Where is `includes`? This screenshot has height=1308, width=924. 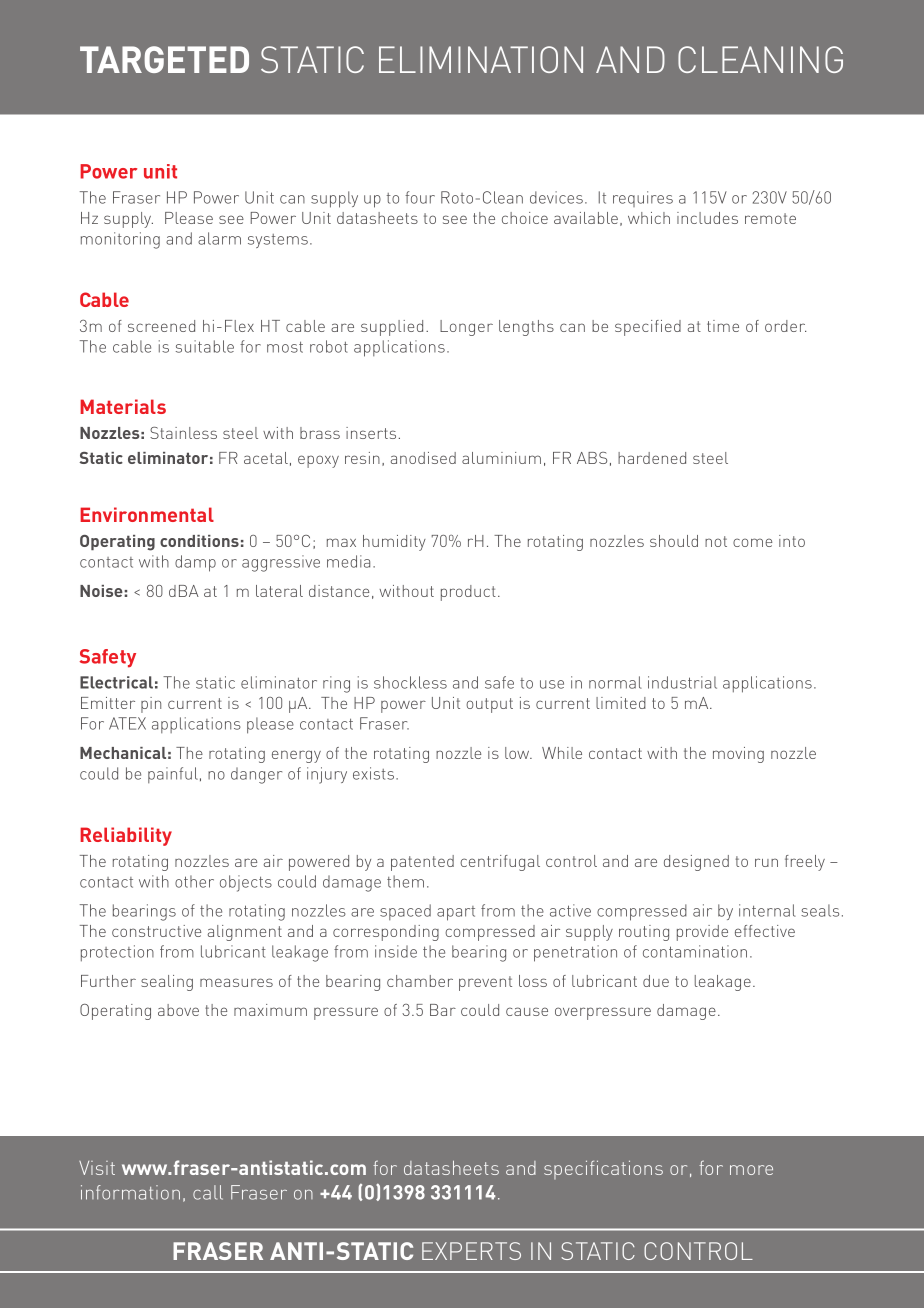 includes is located at coordinates (707, 218).
